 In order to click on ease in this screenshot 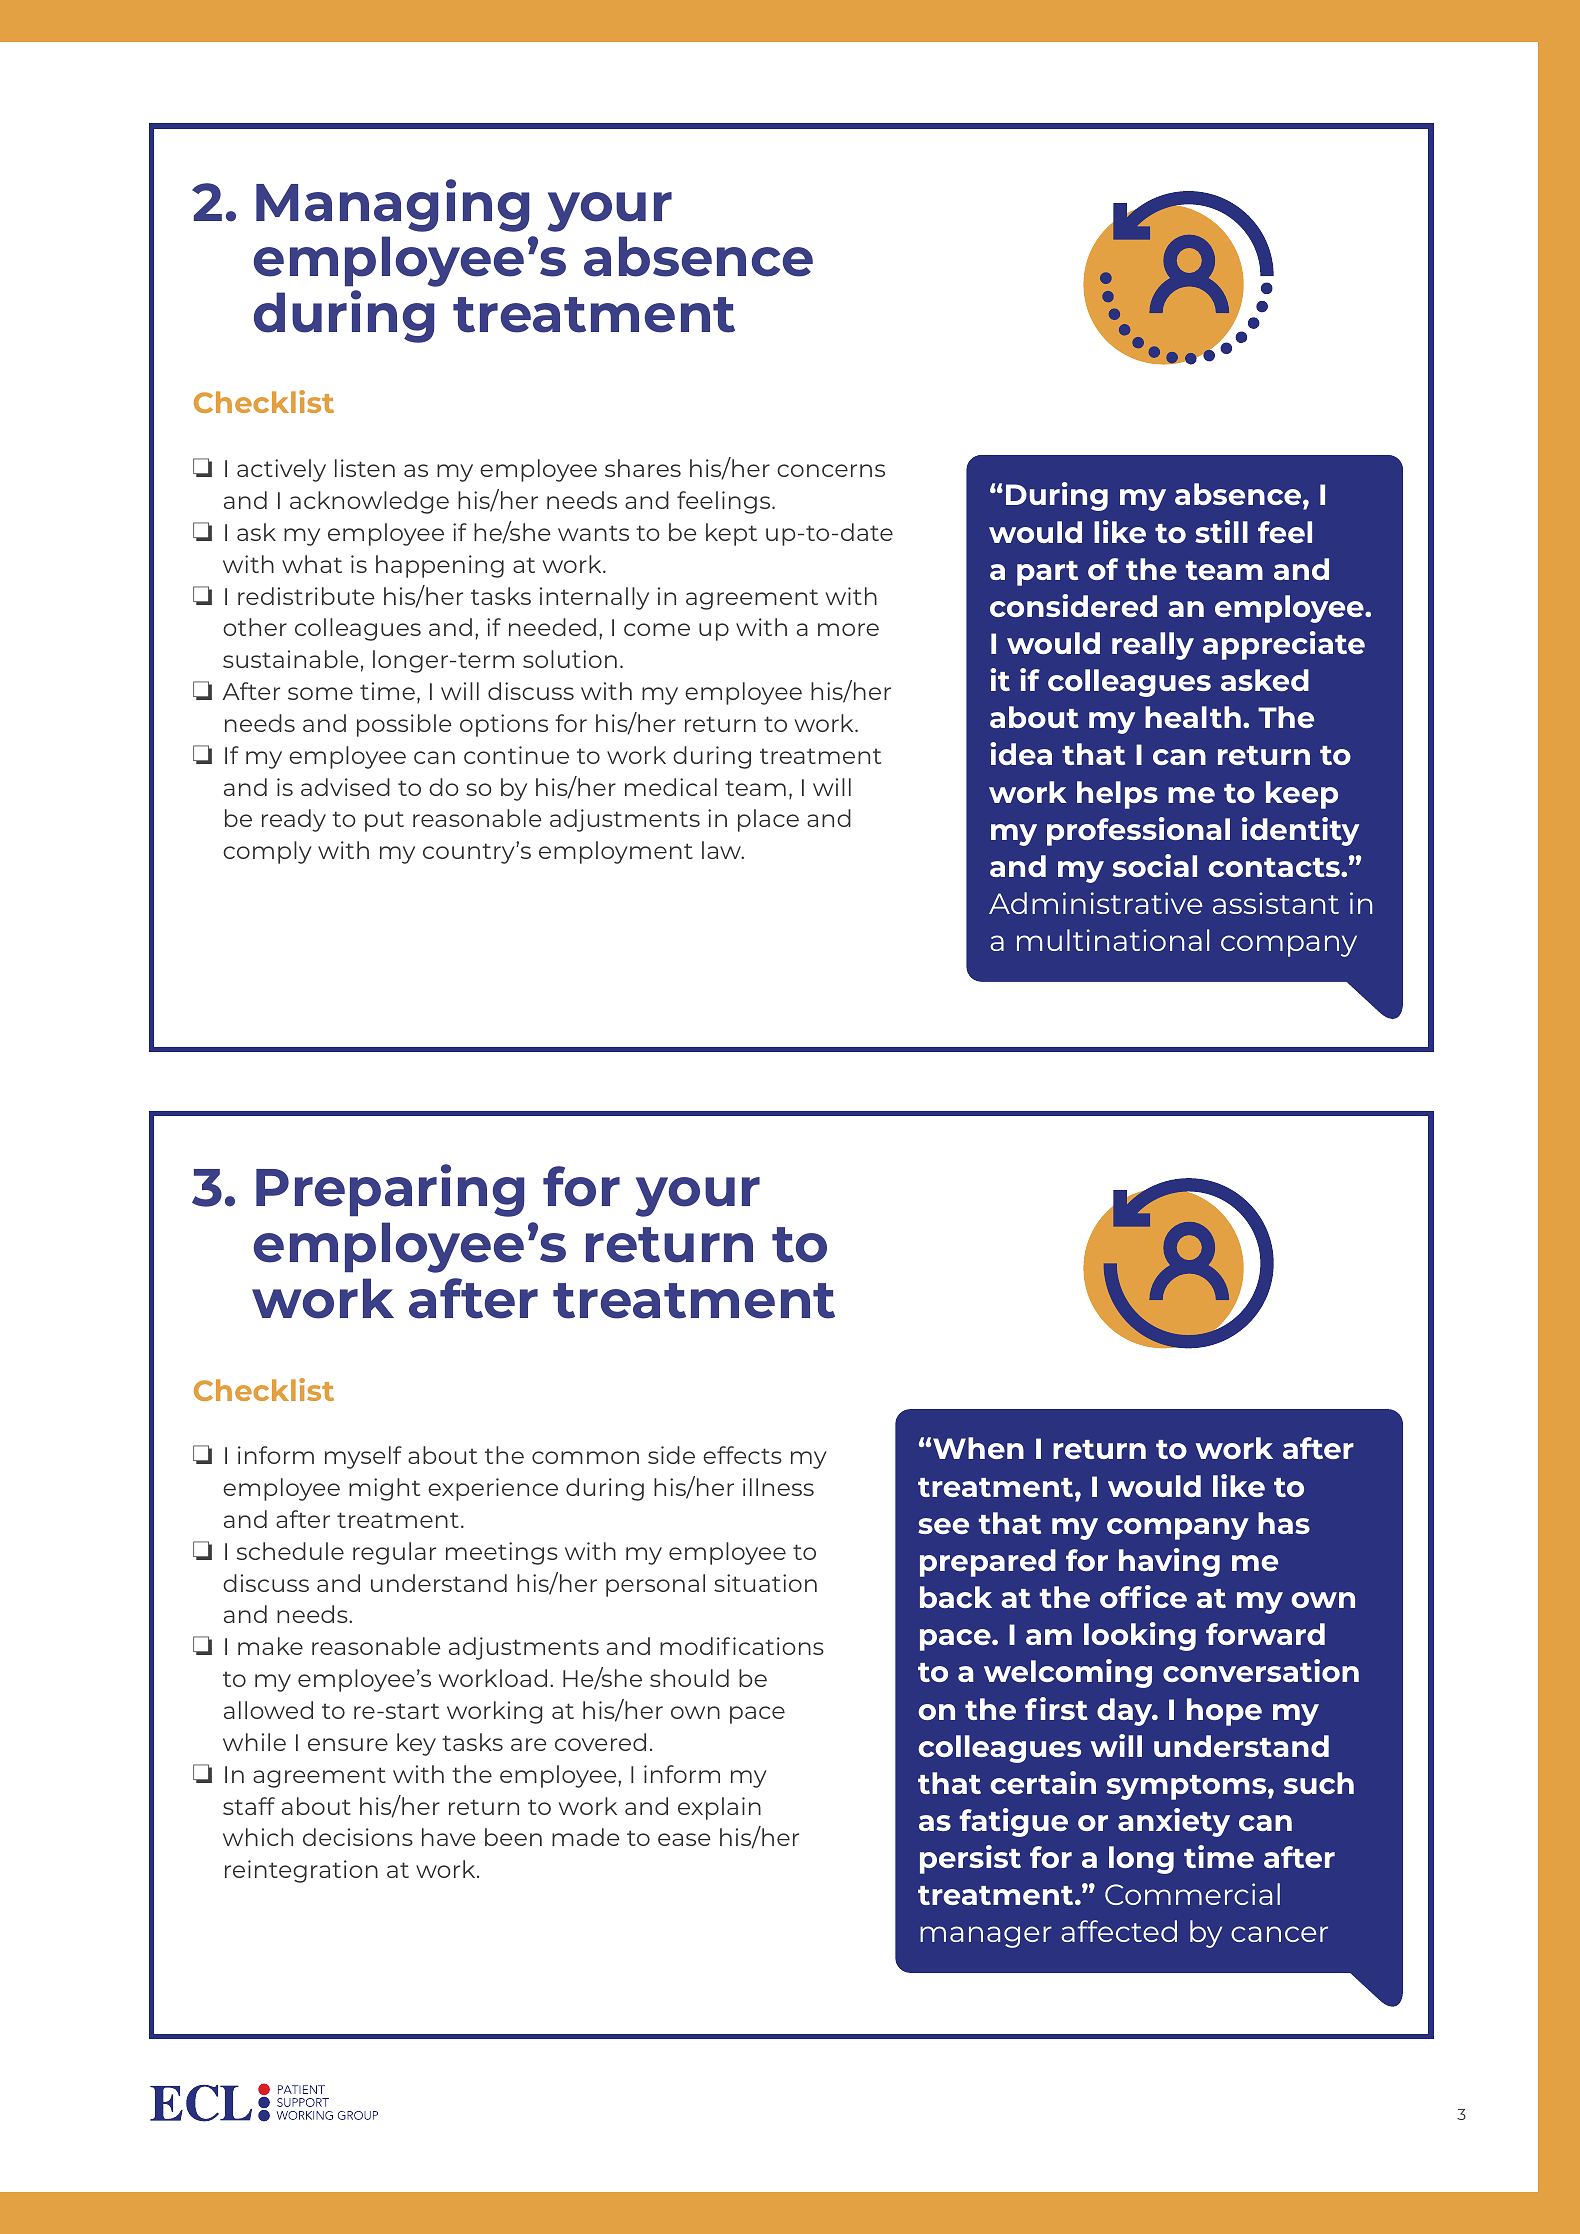, I will do `click(684, 1839)`.
